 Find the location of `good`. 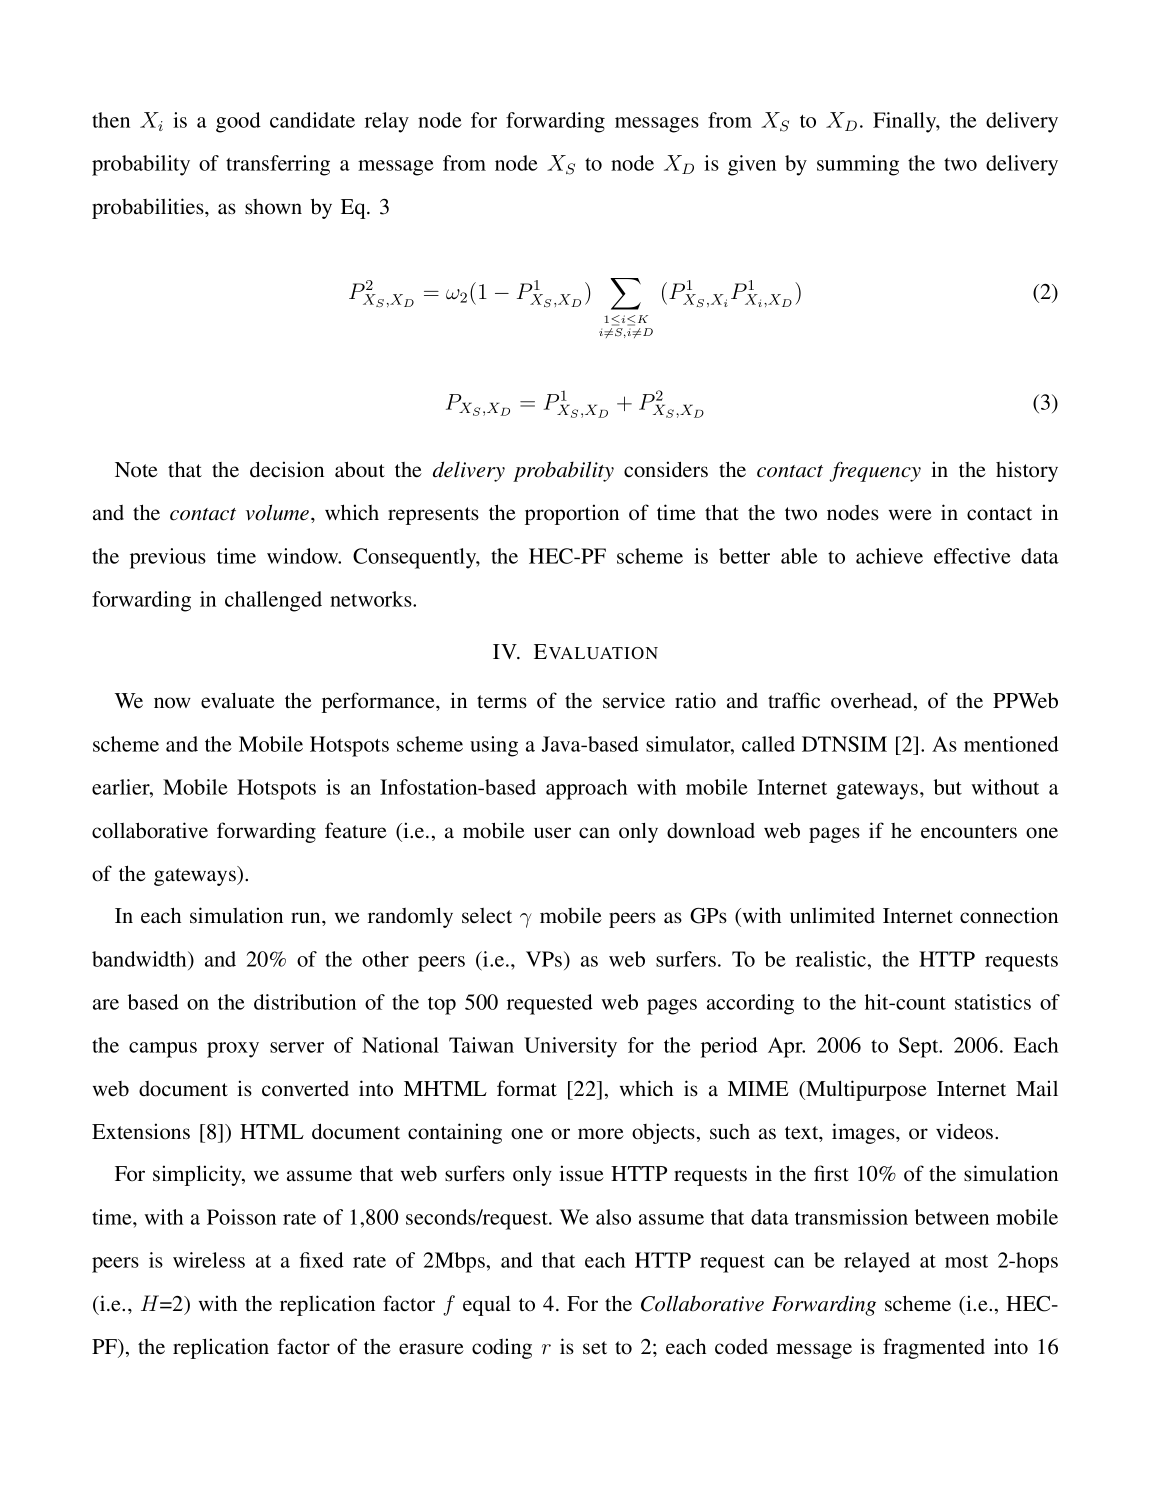

good is located at coordinates (238, 122).
